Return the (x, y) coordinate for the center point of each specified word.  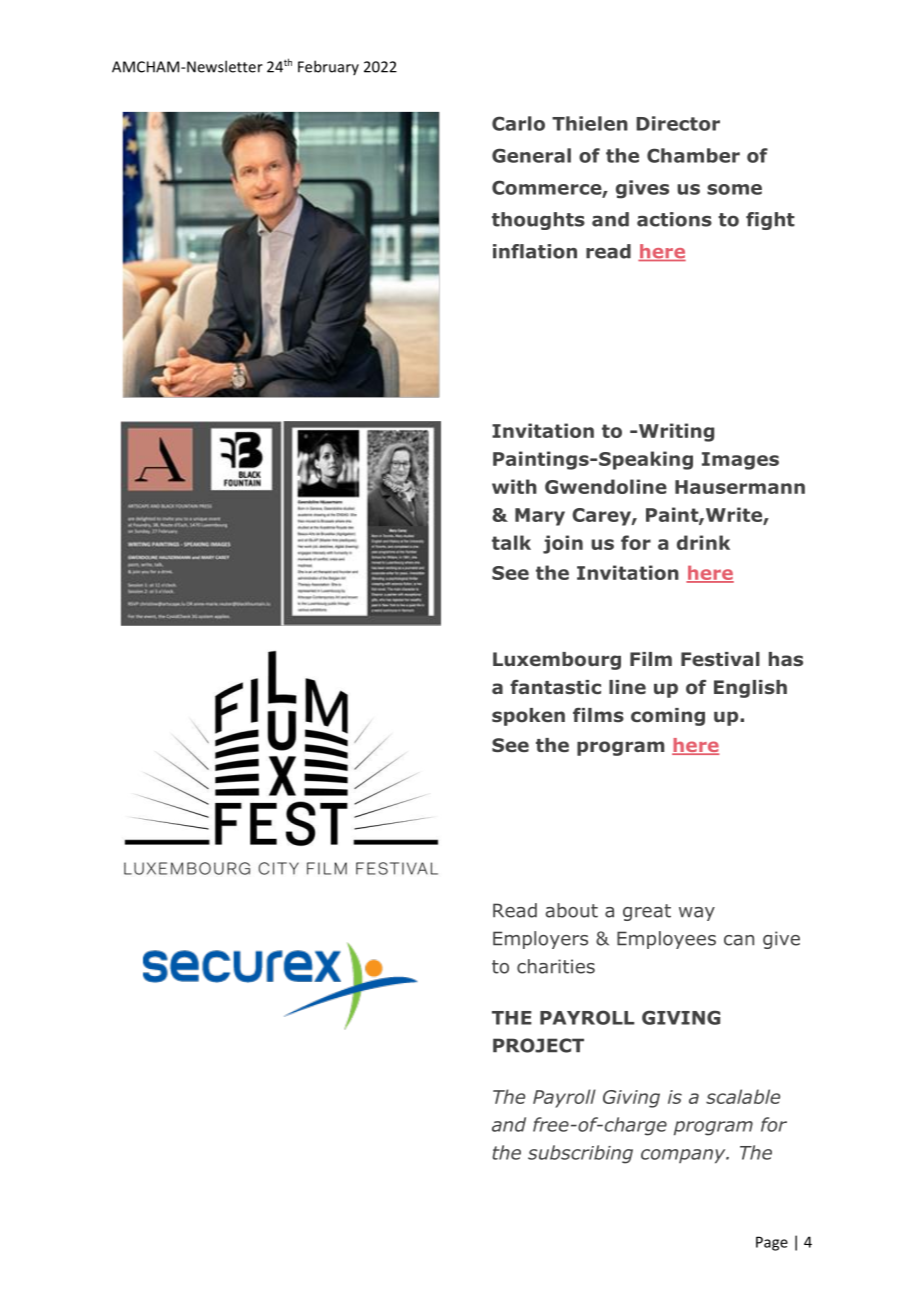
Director (678, 123)
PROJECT (538, 1045)
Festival (720, 659)
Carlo (518, 123)
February (328, 67)
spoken (528, 717)
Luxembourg (557, 661)
